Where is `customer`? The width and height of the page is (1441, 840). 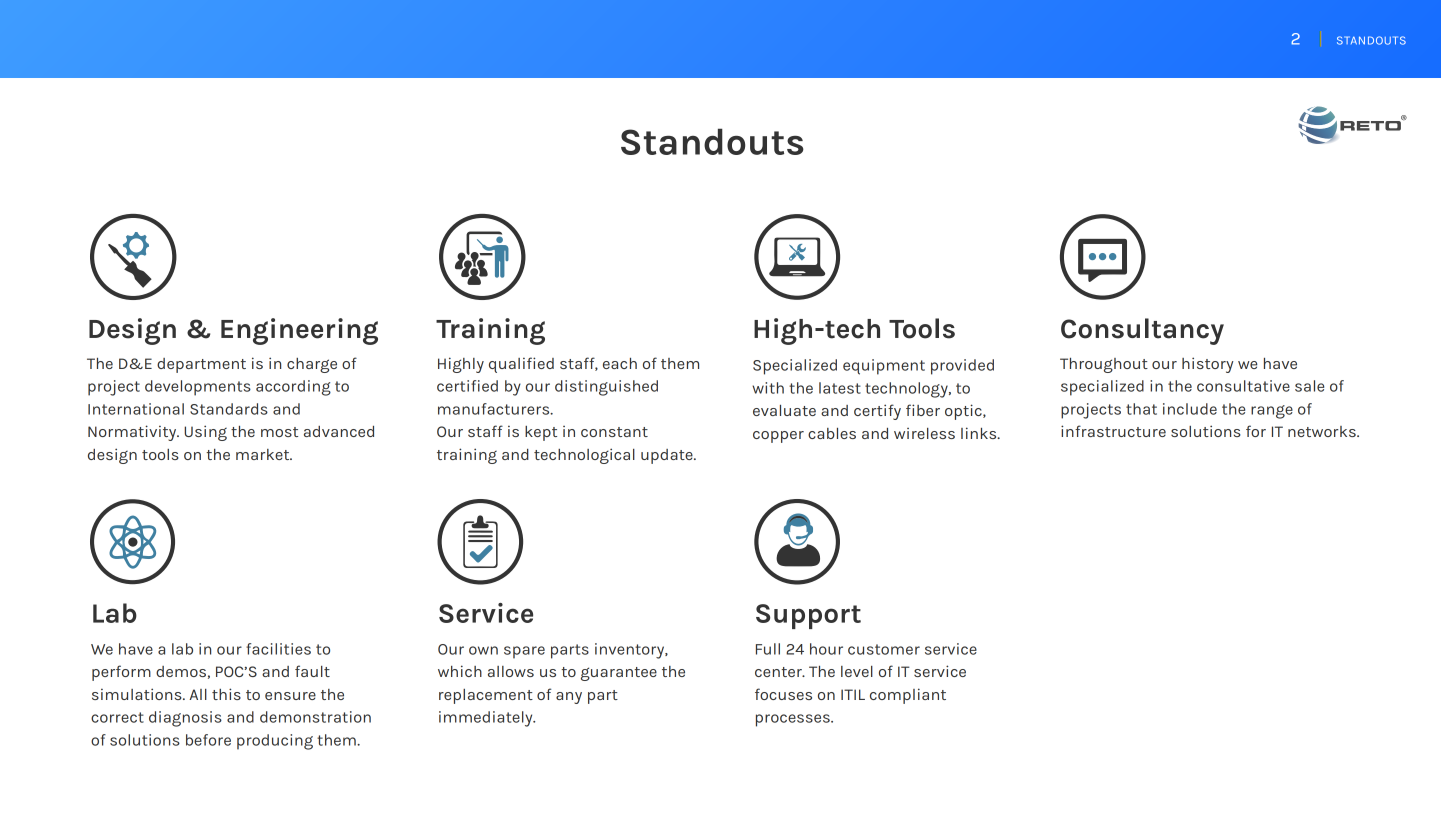 customer is located at coordinates (884, 649).
